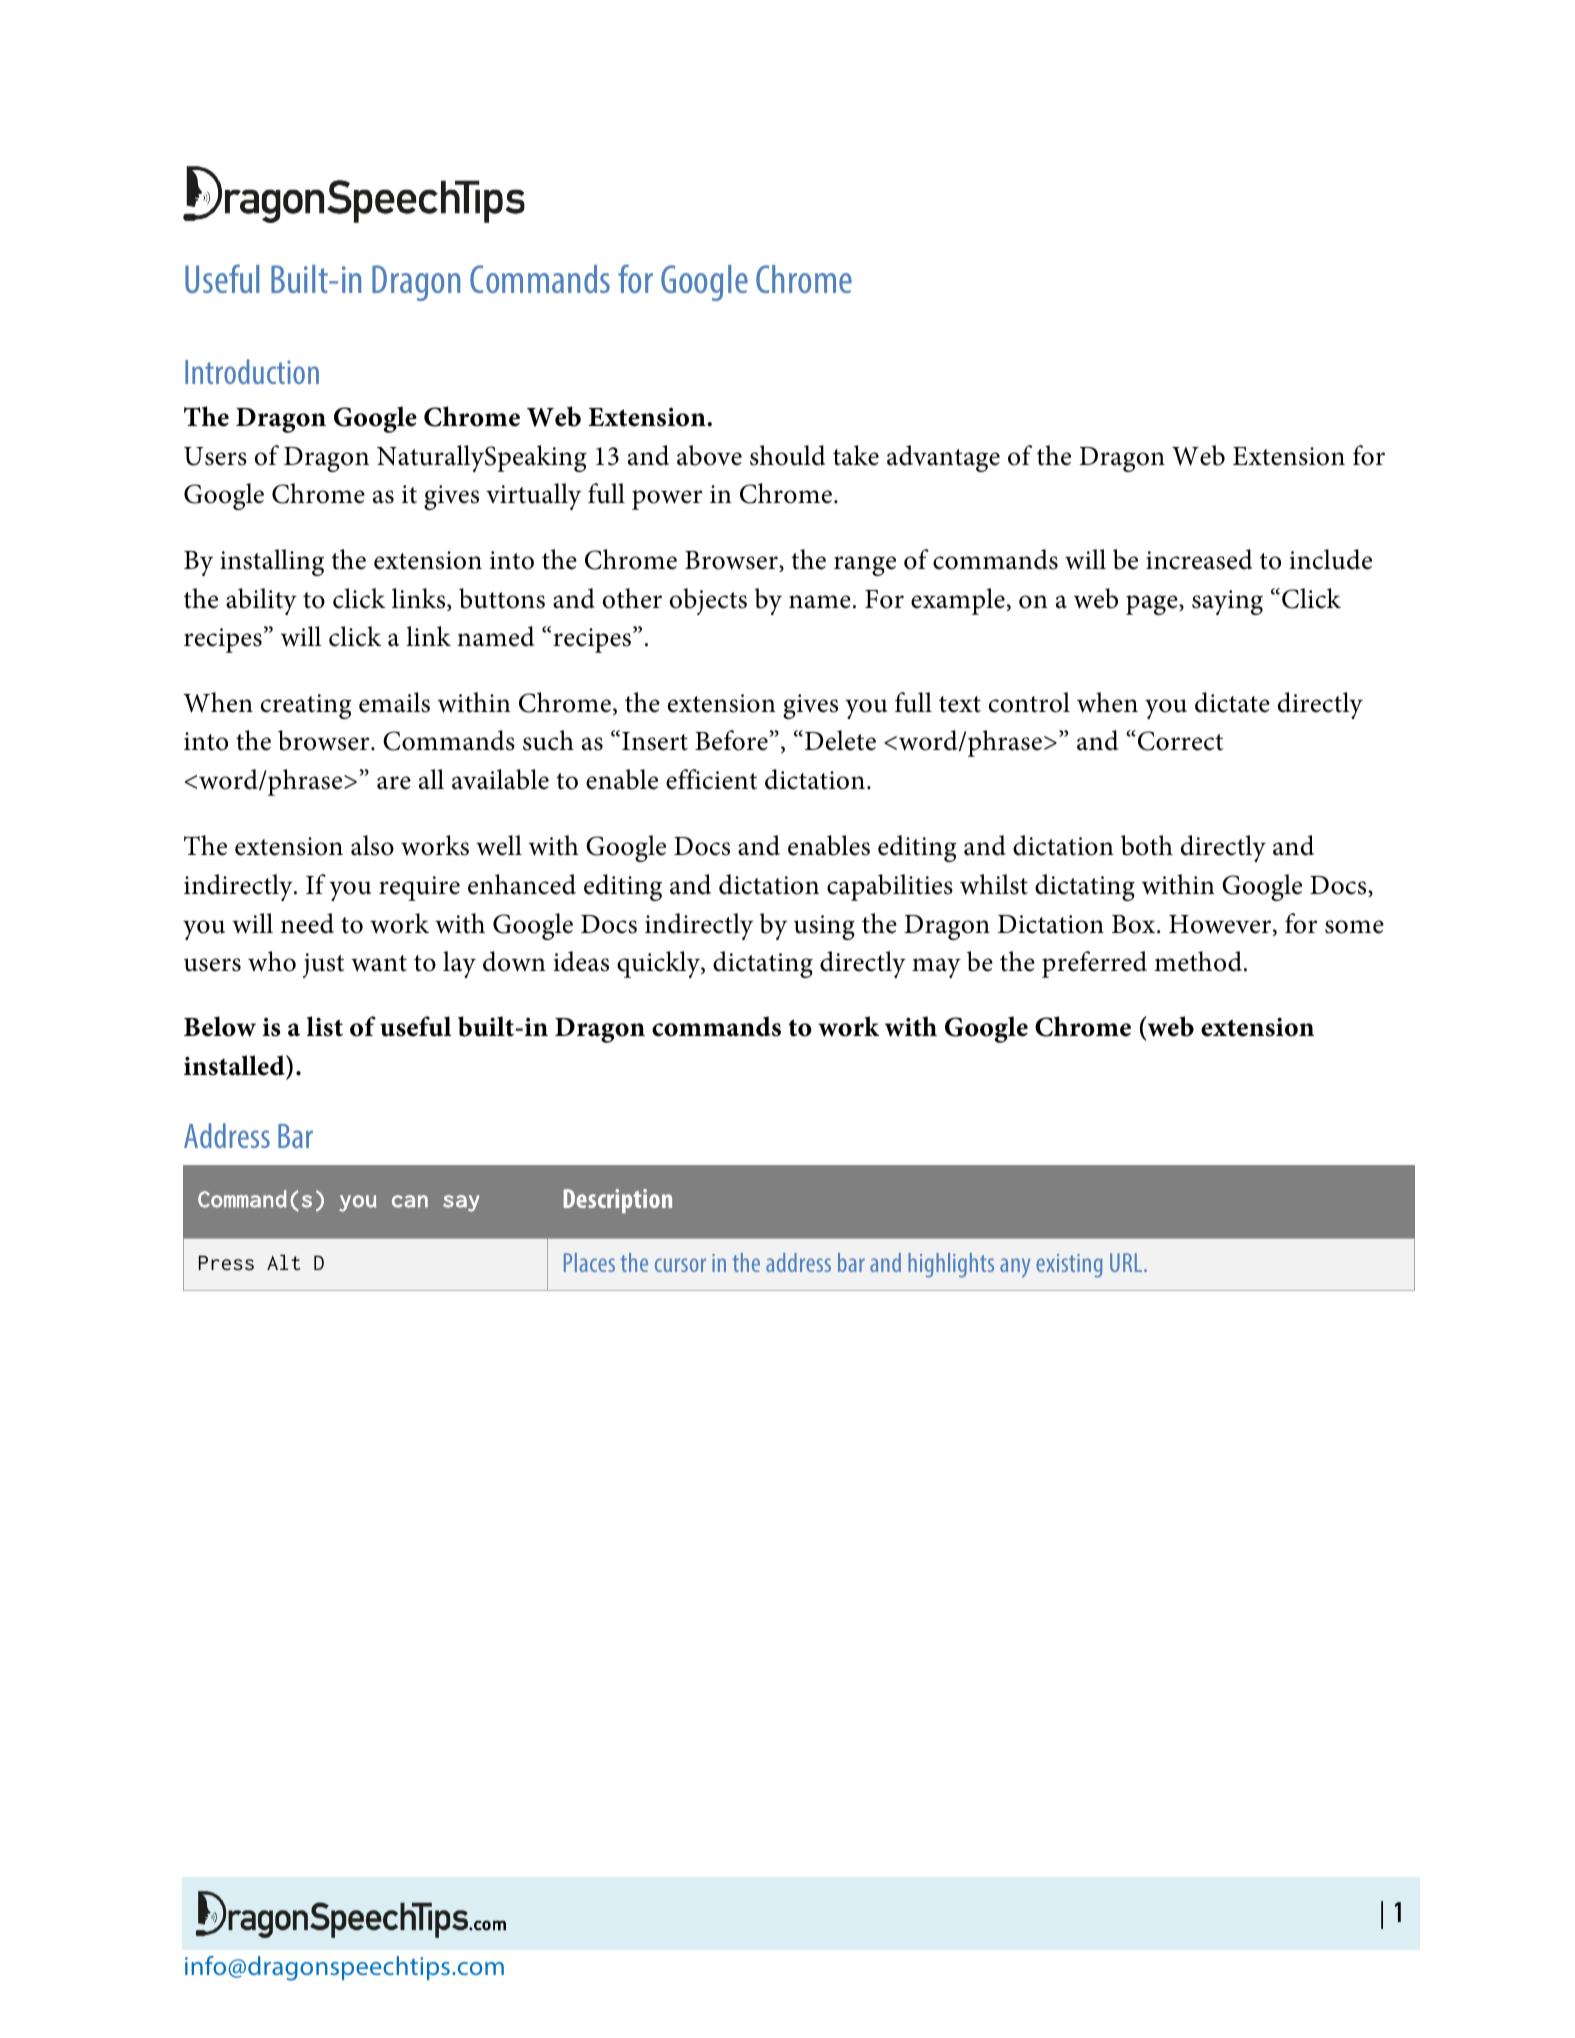 Image resolution: width=1575 pixels, height=2038 pixels. I want to click on Introduction, so click(252, 371).
